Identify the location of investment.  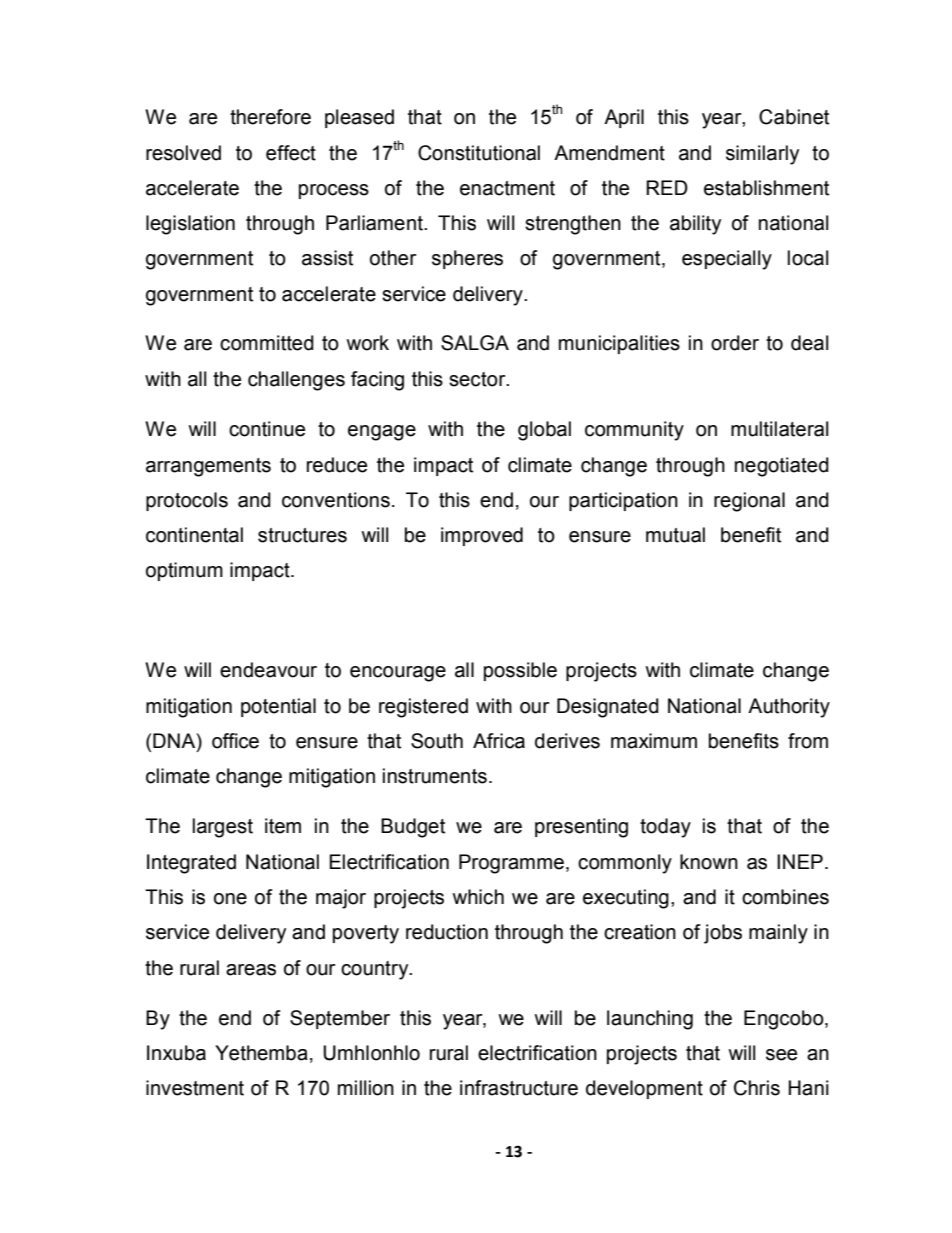
(195, 1088).
